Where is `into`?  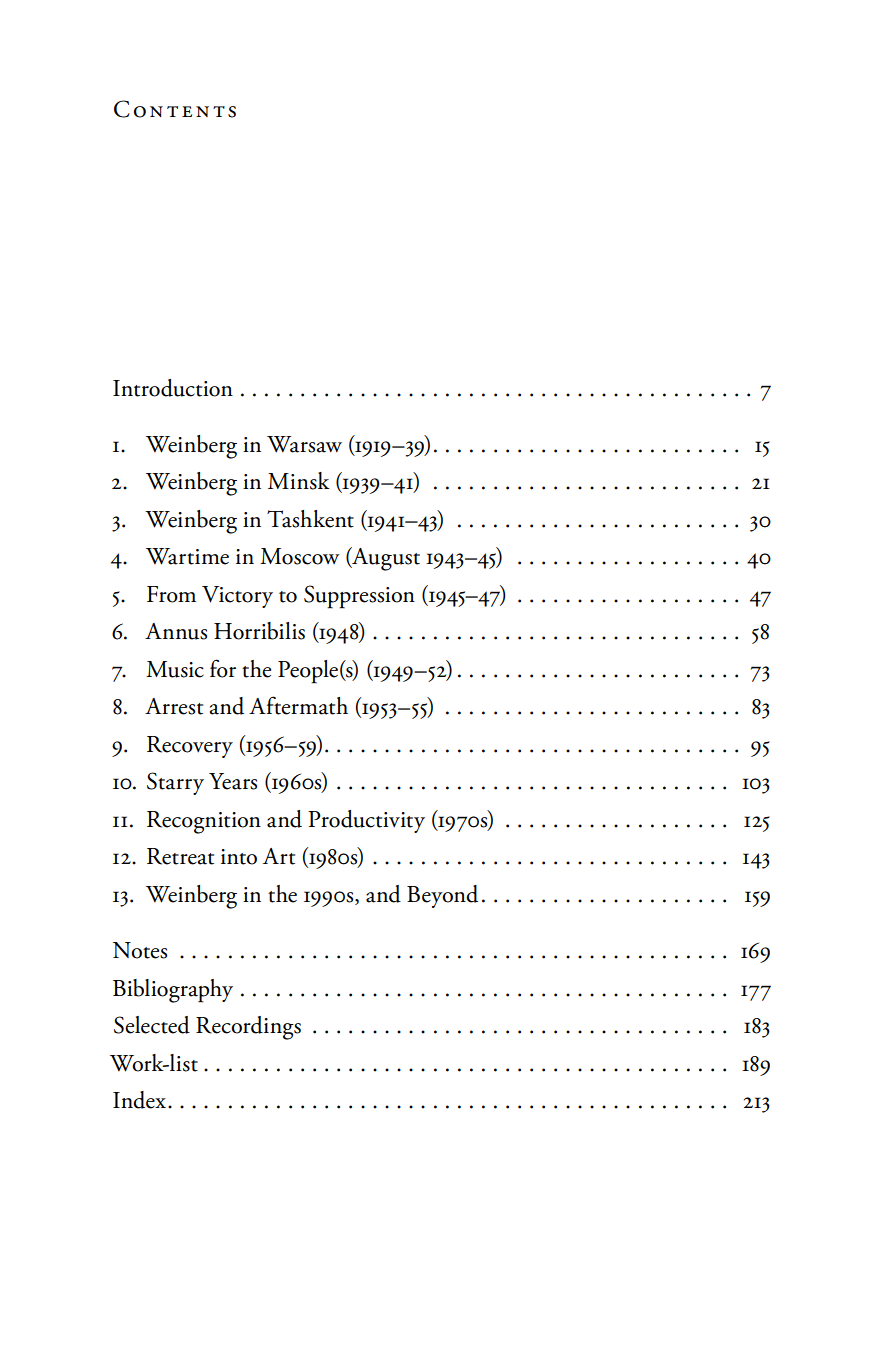
into is located at coordinates (239, 857).
